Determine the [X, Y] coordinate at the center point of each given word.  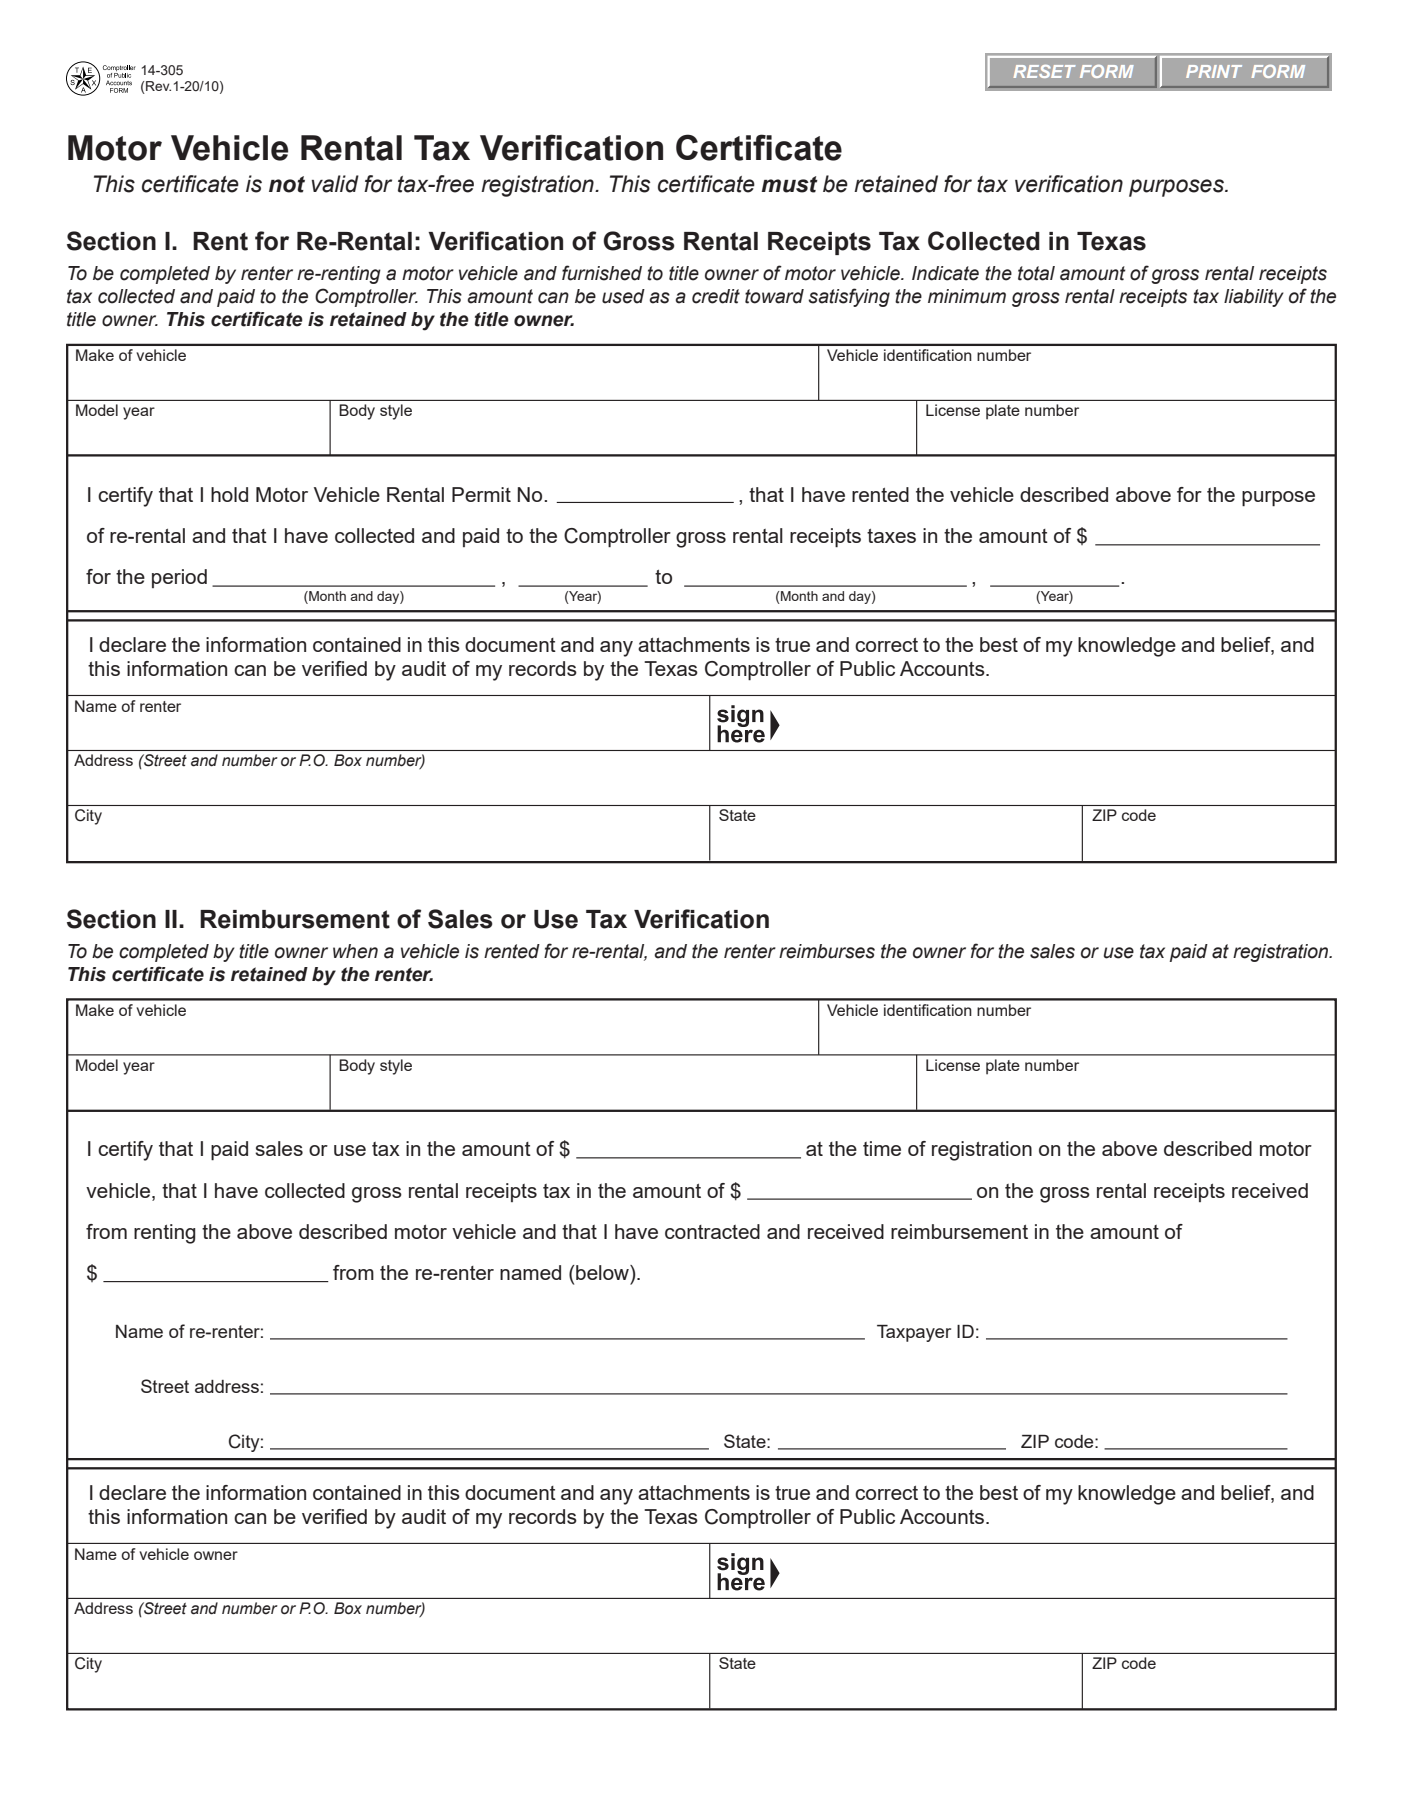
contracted [712, 1231]
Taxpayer [914, 1333]
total [1036, 273]
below [602, 1272]
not [287, 184]
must [790, 184]
